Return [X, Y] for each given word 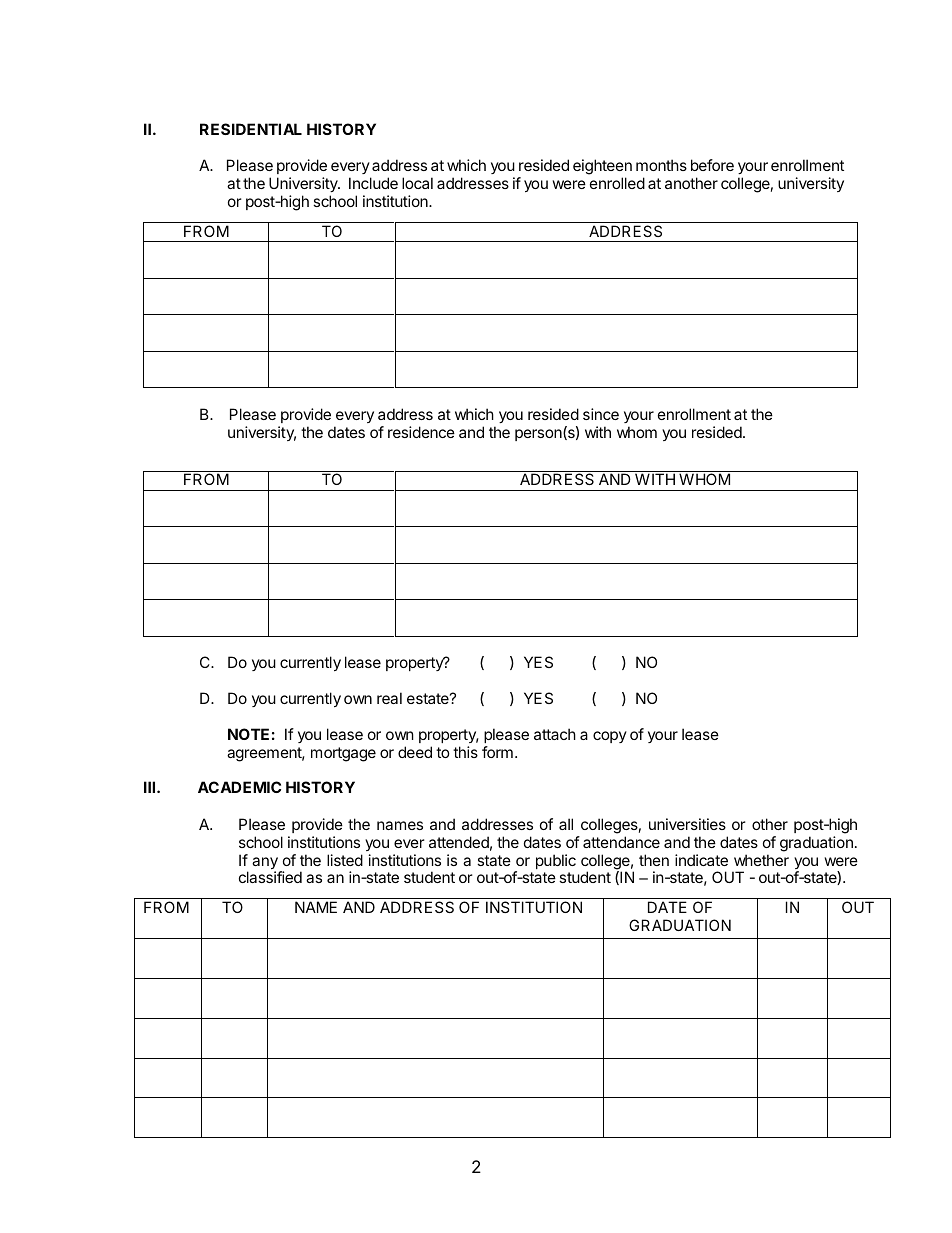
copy [610, 737]
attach [555, 734]
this [465, 752]
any [266, 864]
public [556, 861]
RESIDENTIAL [251, 129]
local [417, 183]
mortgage [343, 754]
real [389, 698]
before [712, 165]
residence [421, 432]
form [497, 752]
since [601, 414]
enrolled [617, 183]
